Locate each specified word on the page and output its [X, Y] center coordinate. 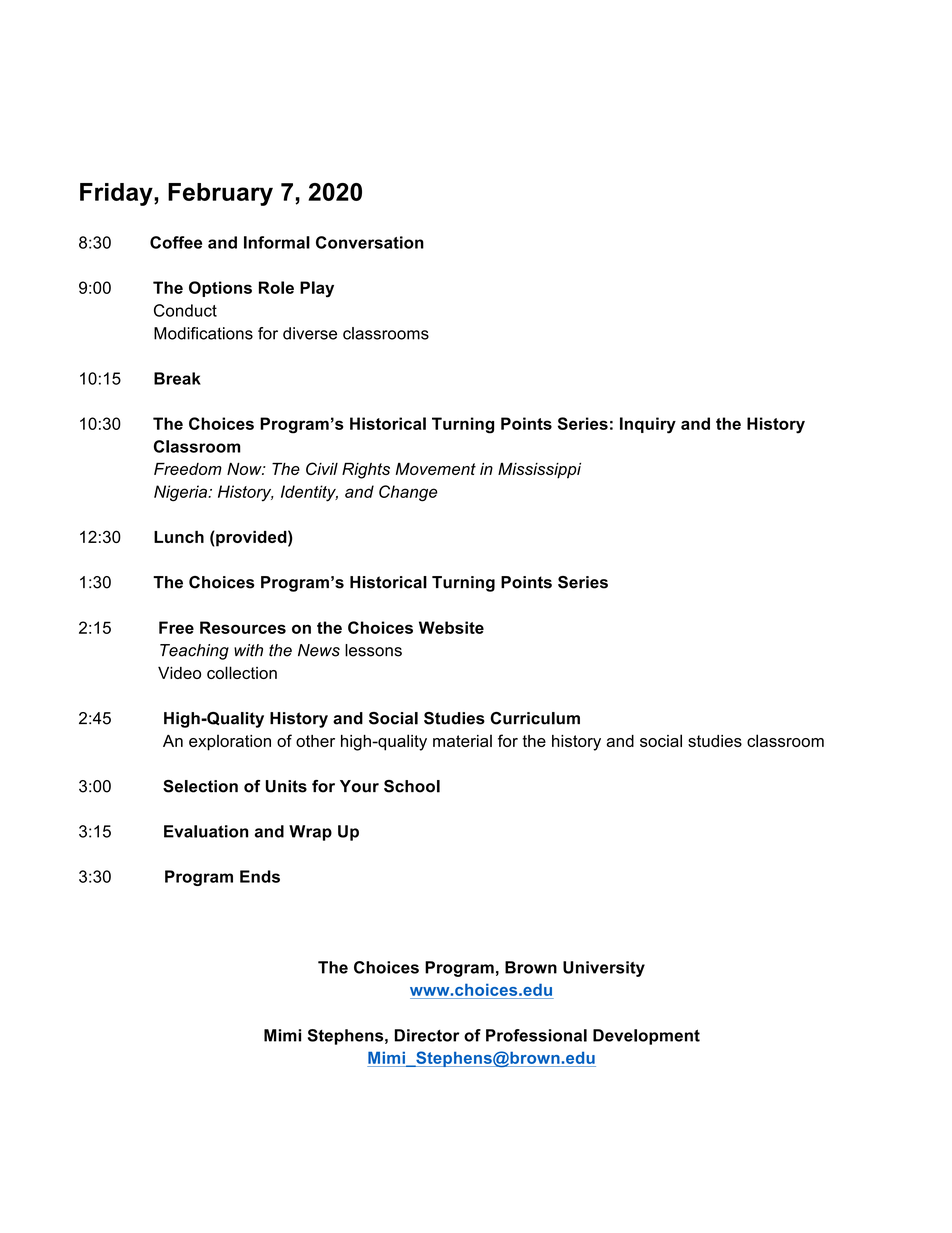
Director [427, 1035]
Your [359, 786]
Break [177, 378]
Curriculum [535, 718]
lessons [373, 650]
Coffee [176, 242]
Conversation [370, 242]
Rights [366, 471]
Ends [260, 876]
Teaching [194, 652]
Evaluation [206, 831]
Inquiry [648, 425]
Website [451, 627]
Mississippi [539, 471]
